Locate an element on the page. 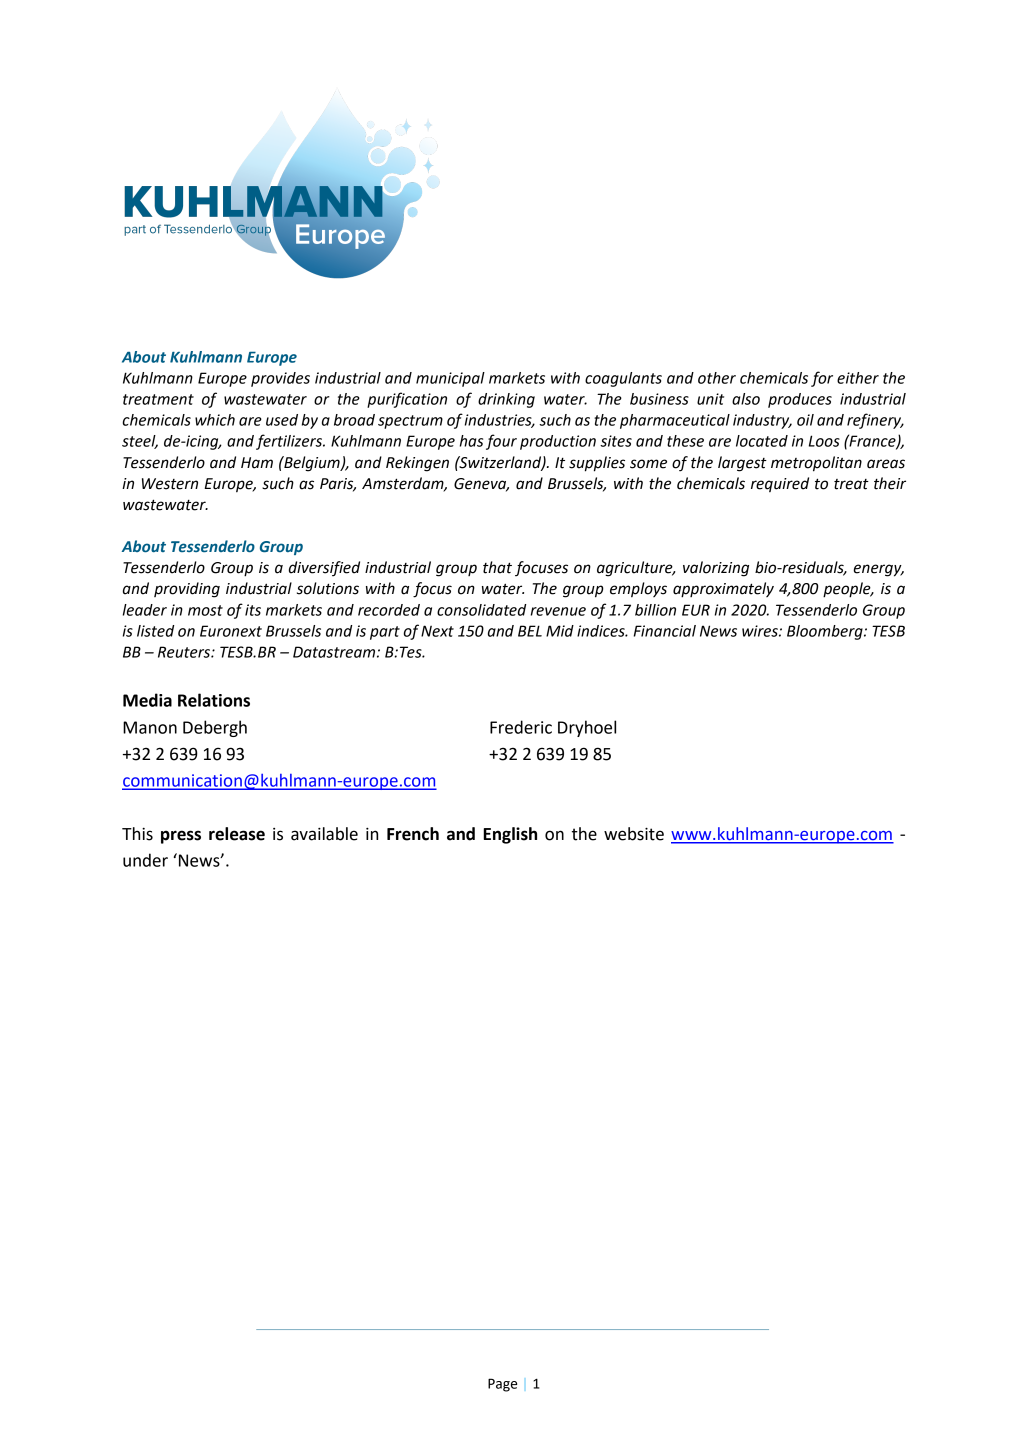 The height and width of the image is (1454, 1028). website is located at coordinates (634, 834).
